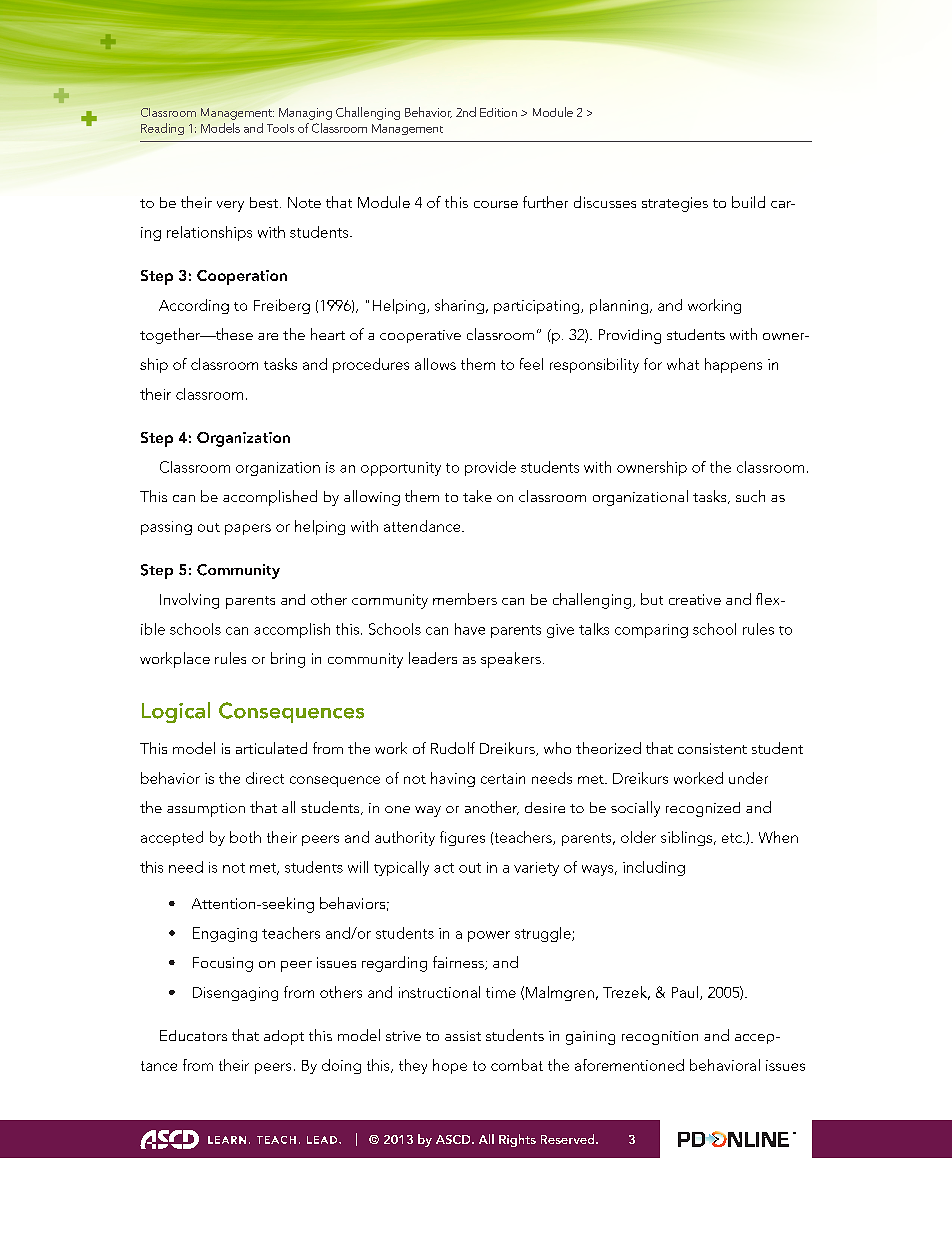 The height and width of the document is (1233, 952). I want to click on strategies, so click(675, 204).
